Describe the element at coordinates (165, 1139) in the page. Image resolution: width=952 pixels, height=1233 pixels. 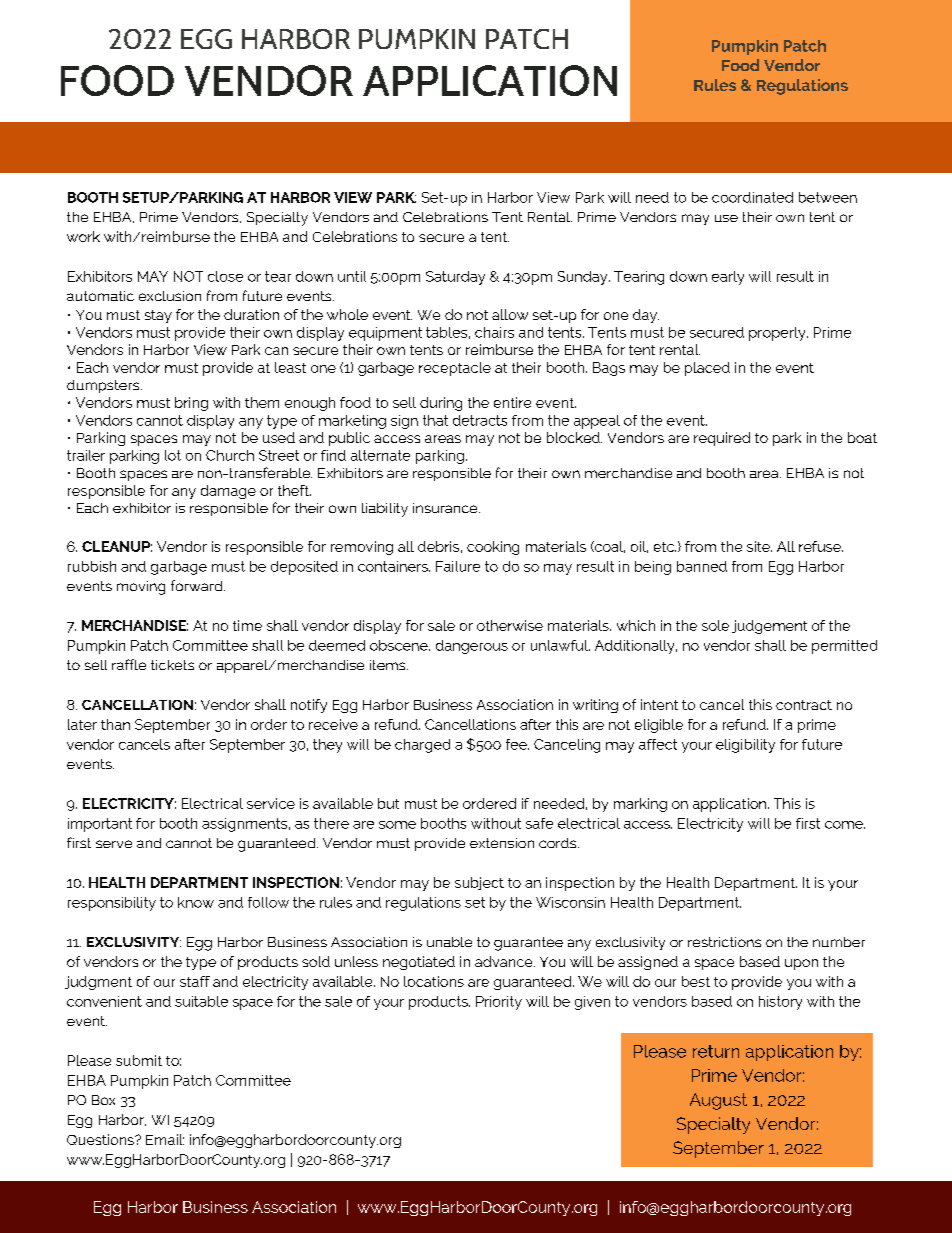
I see `Email` at that location.
